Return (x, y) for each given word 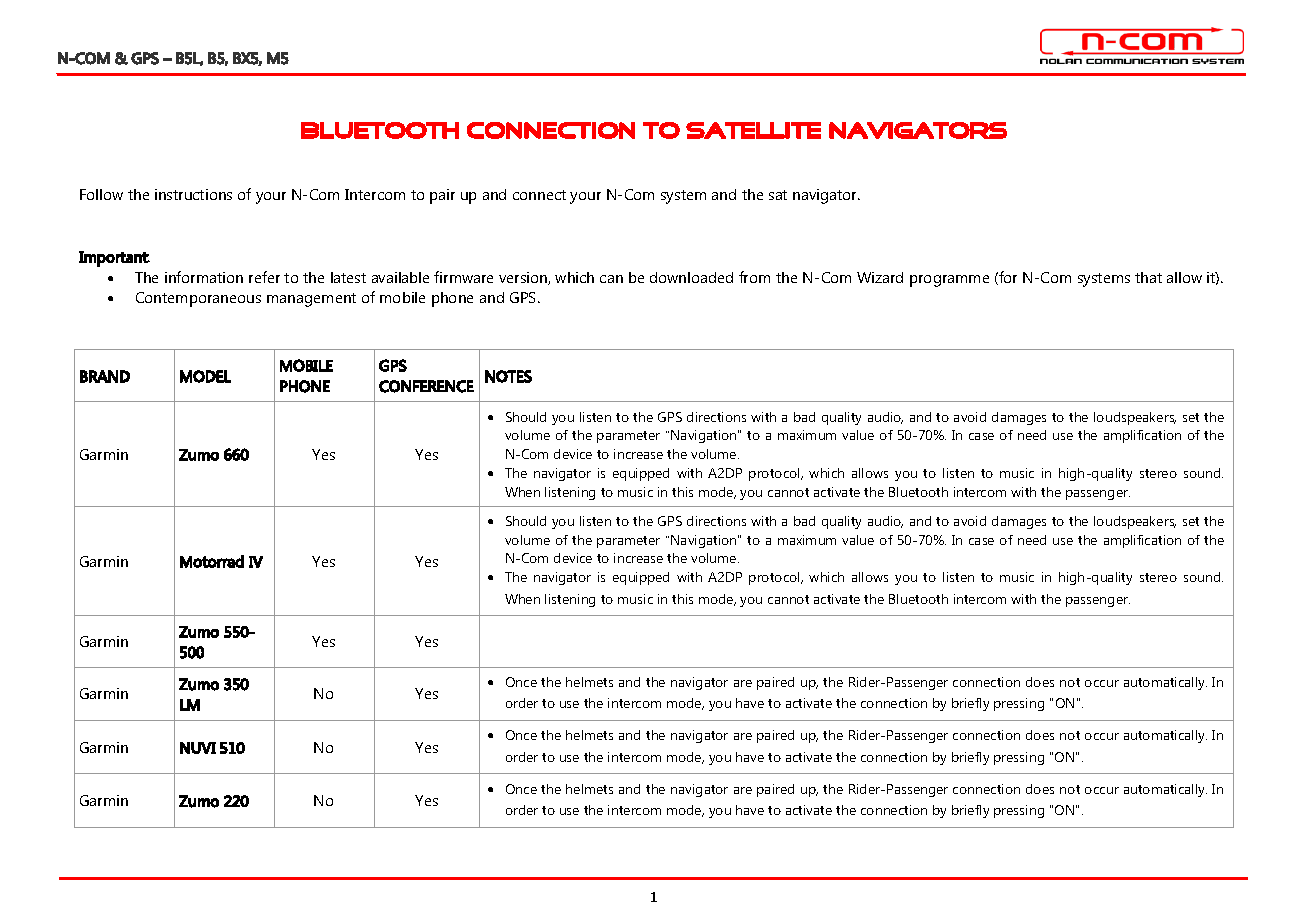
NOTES (508, 376)
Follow (101, 194)
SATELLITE (753, 130)
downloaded (691, 277)
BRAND (105, 376)
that (1148, 277)
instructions (193, 194)
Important (114, 259)
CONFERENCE (426, 386)
